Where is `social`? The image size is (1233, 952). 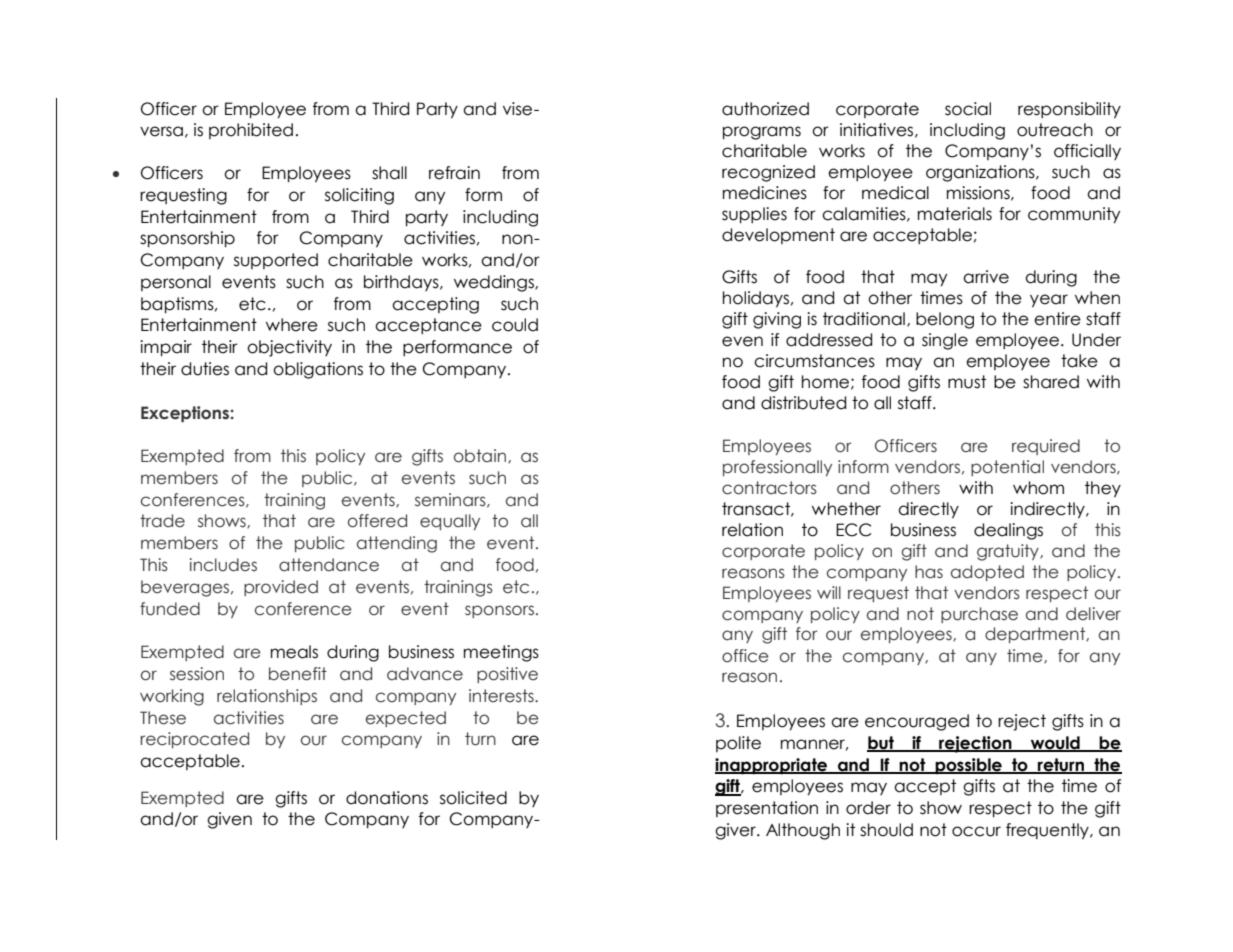
social is located at coordinates (968, 109).
